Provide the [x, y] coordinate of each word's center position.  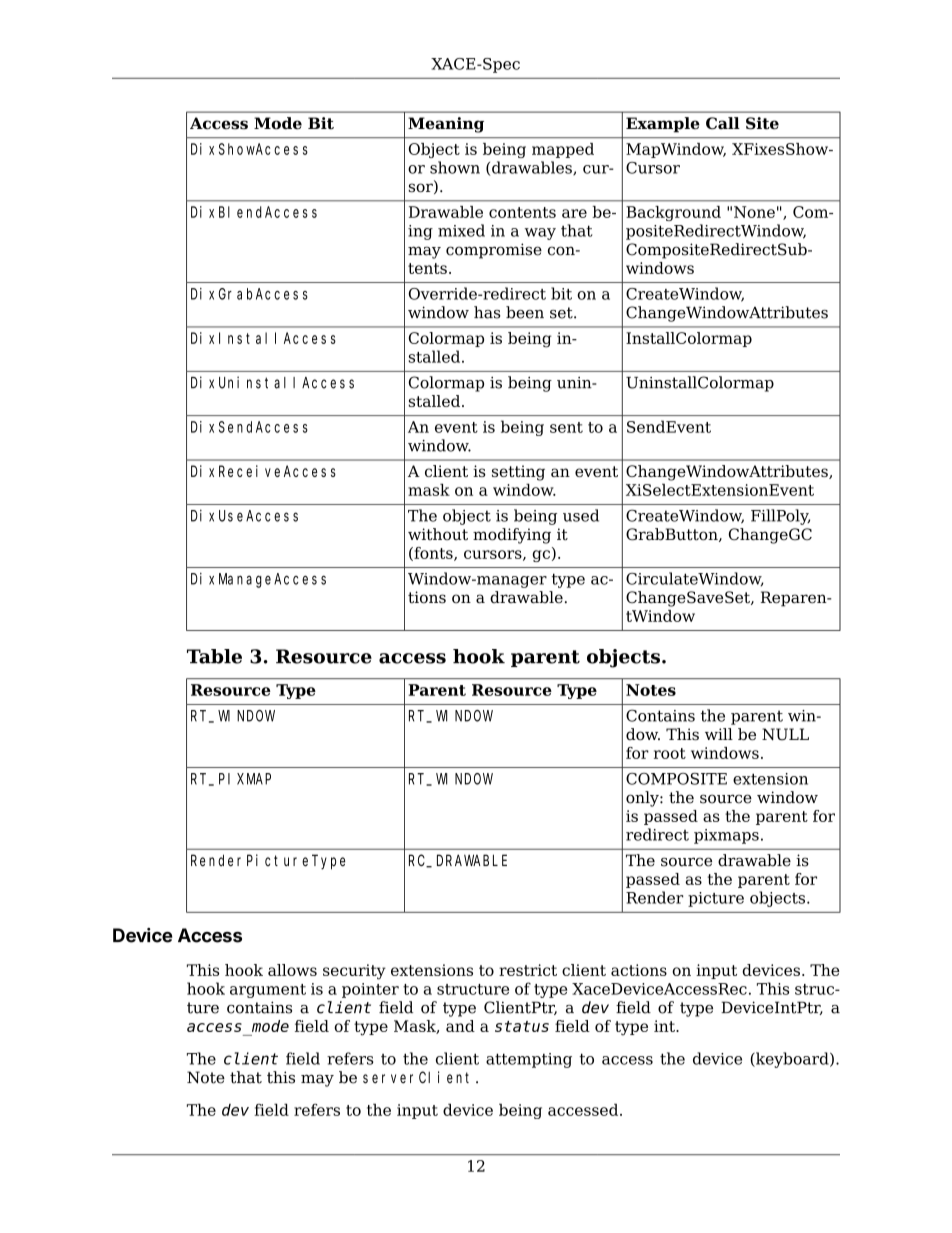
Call [723, 123]
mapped [563, 150]
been [525, 312]
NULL [785, 734]
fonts [433, 554]
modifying [512, 536]
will [719, 734]
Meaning [446, 125]
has [487, 312]
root [670, 753]
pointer [370, 990]
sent [566, 427]
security [354, 972]
